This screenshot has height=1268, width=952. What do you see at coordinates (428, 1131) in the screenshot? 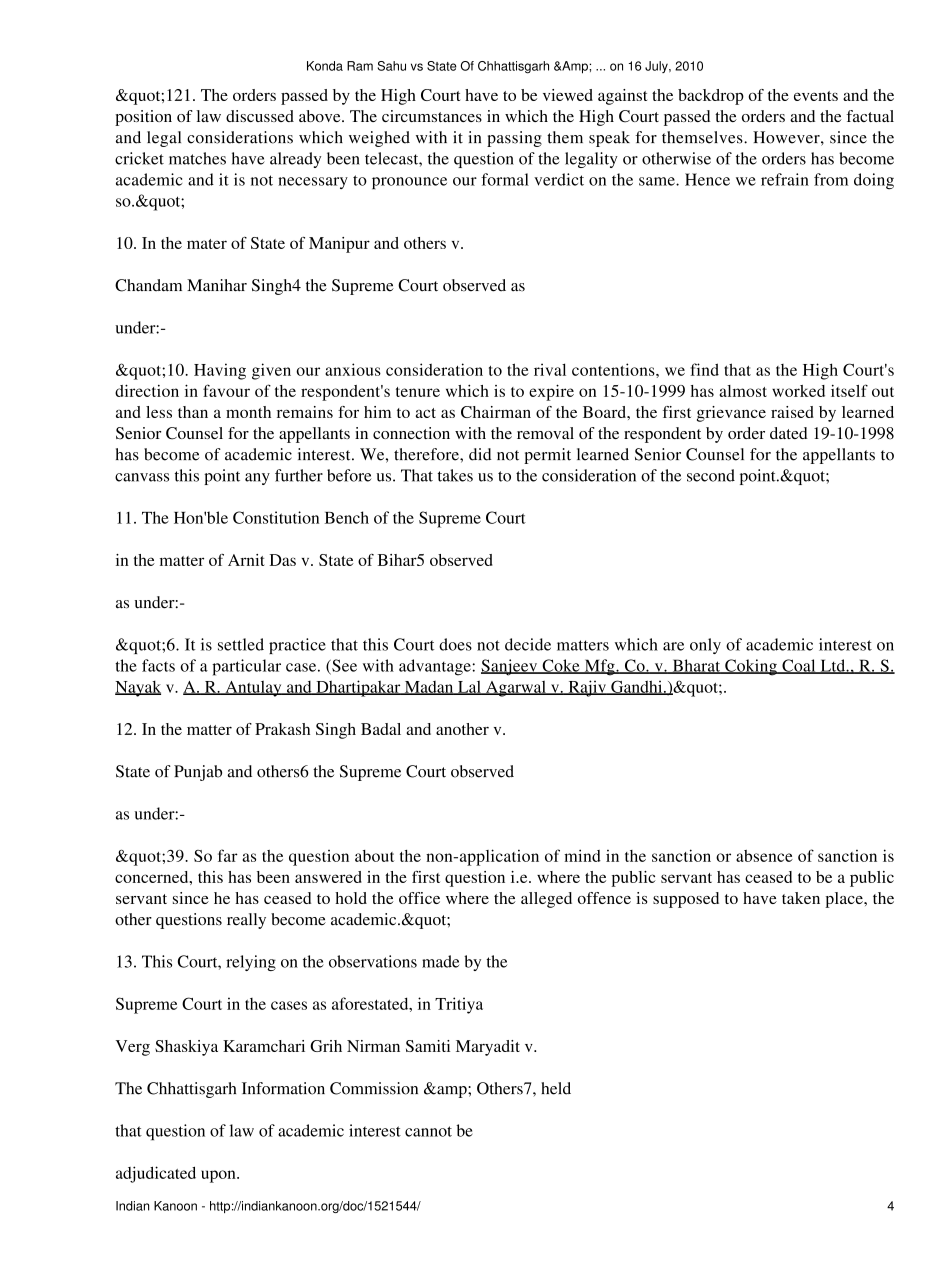
I see `cannot` at bounding box center [428, 1131].
